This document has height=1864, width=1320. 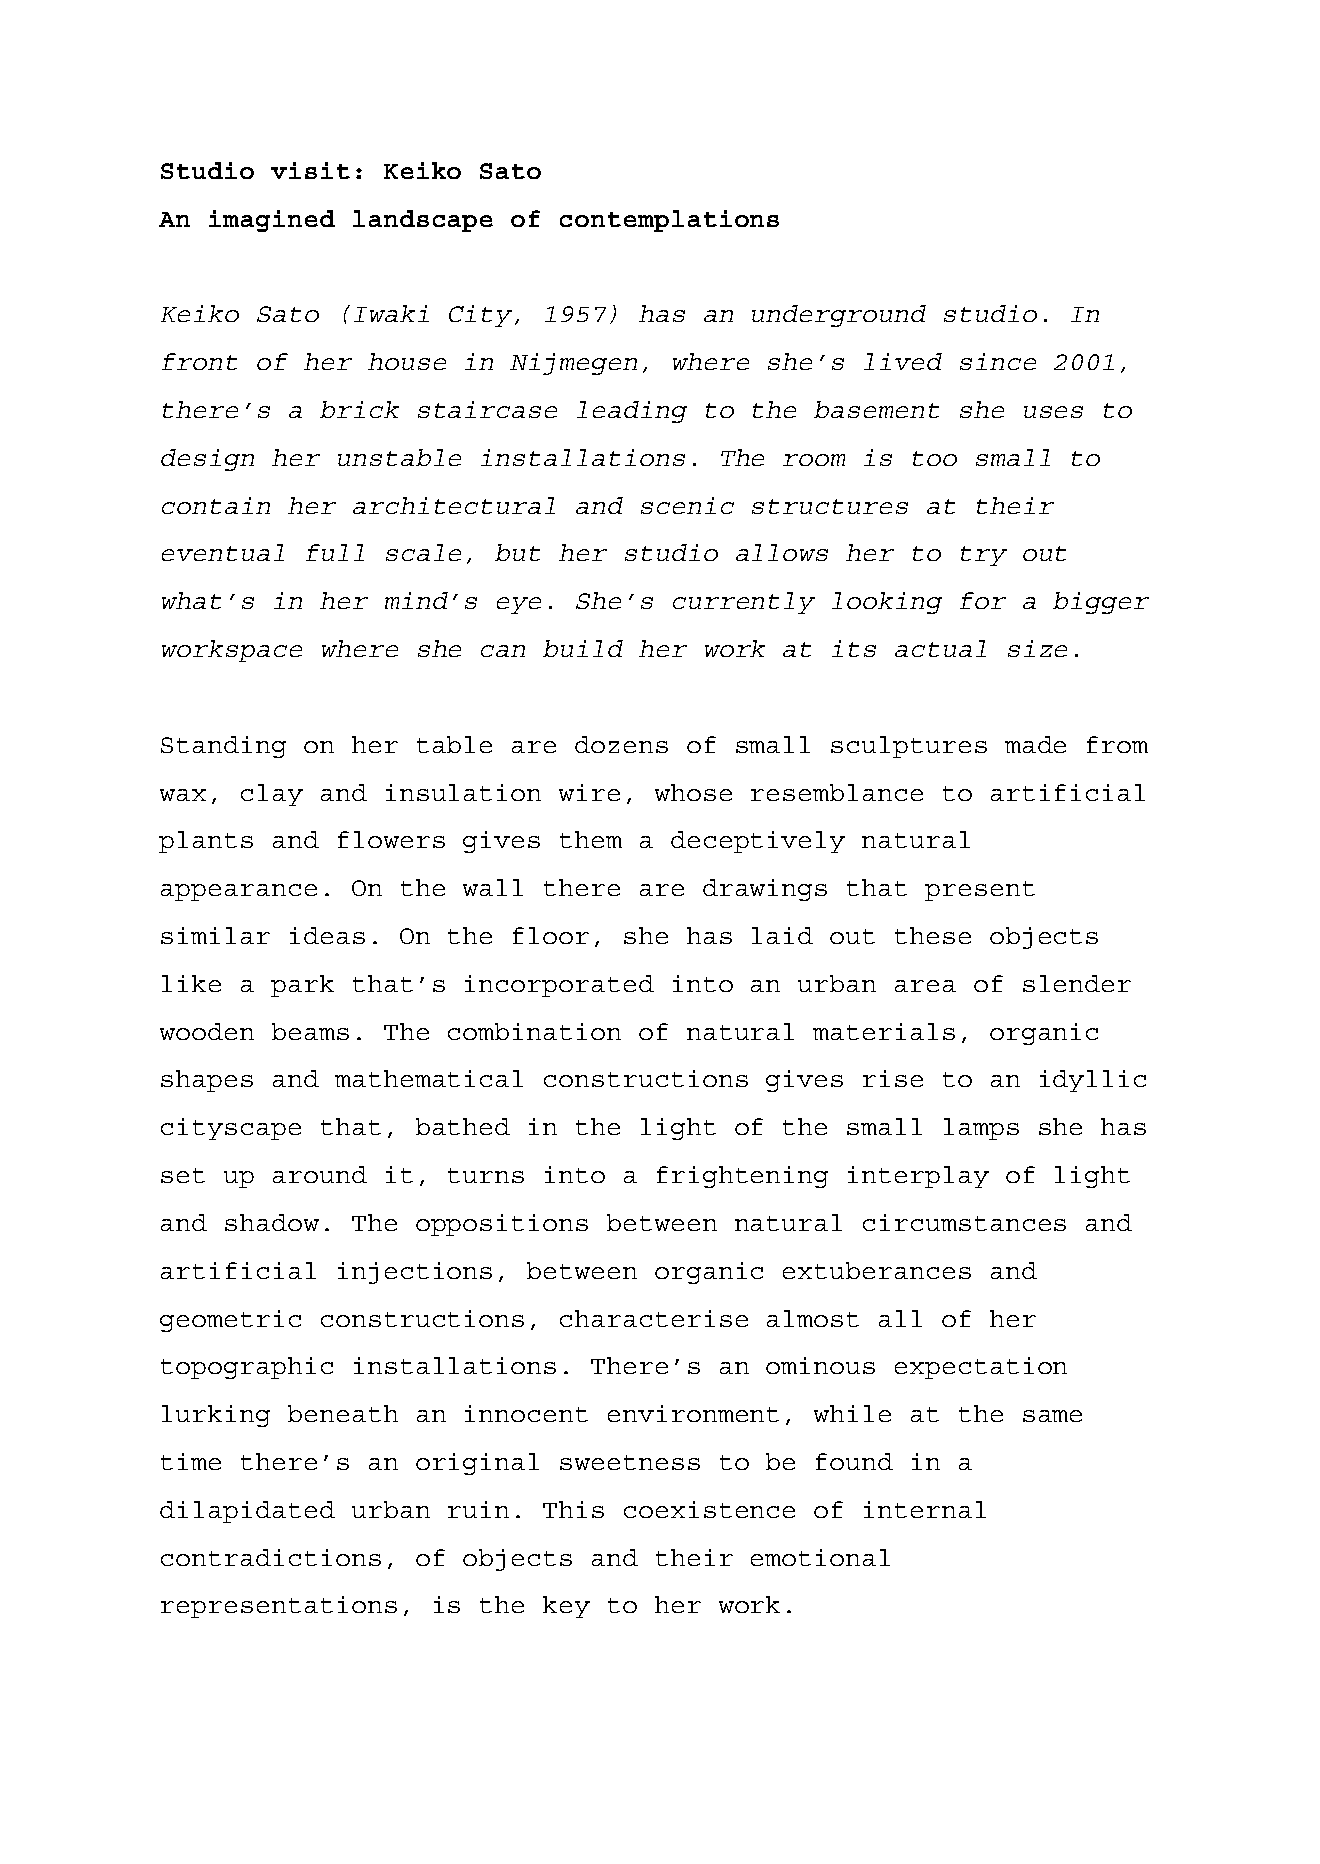 What do you see at coordinates (1037, 648) in the document?
I see `size` at bounding box center [1037, 648].
